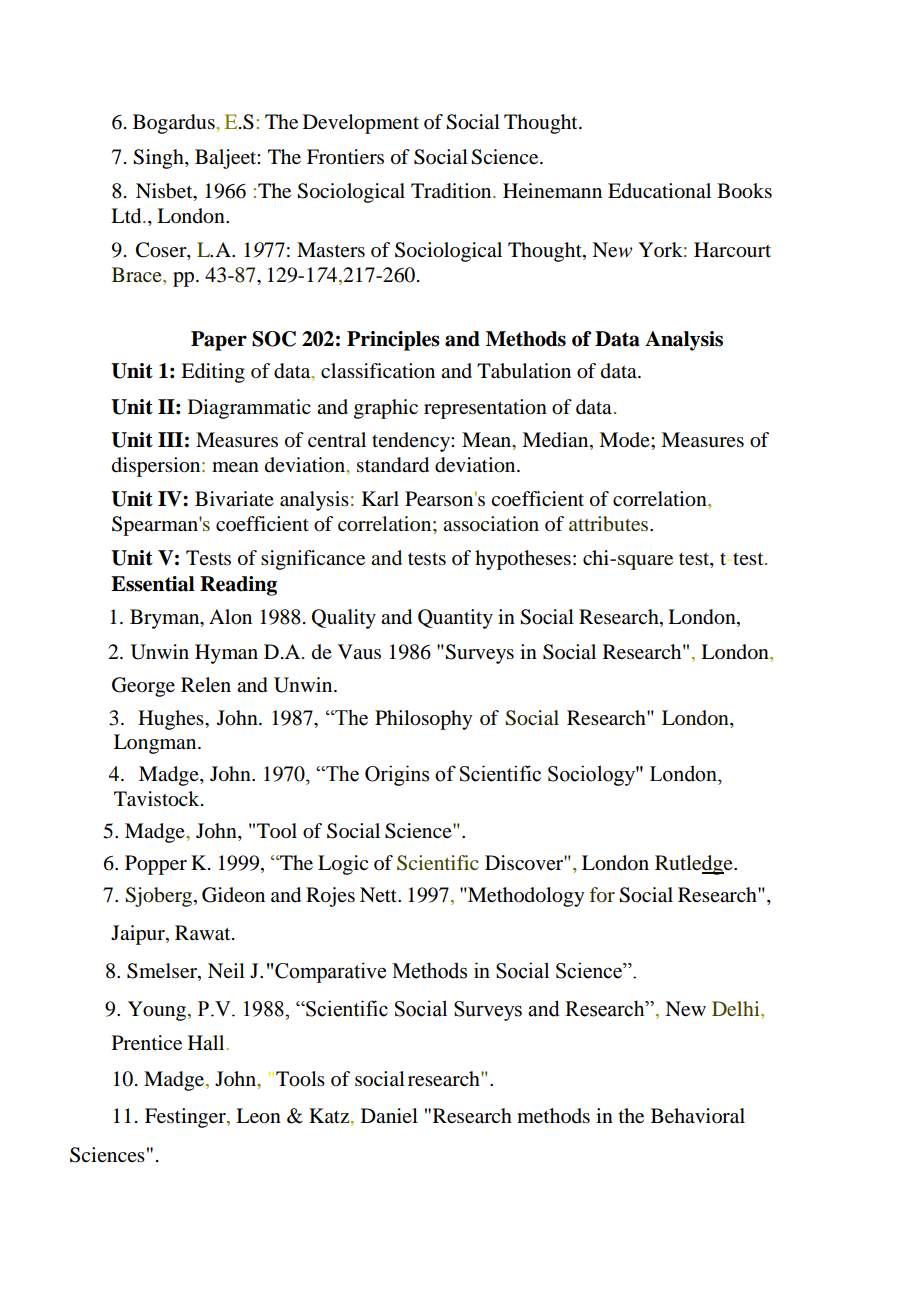 The width and height of the screenshot is (924, 1307). What do you see at coordinates (455, 619) in the screenshot?
I see `Quantity` at bounding box center [455, 619].
